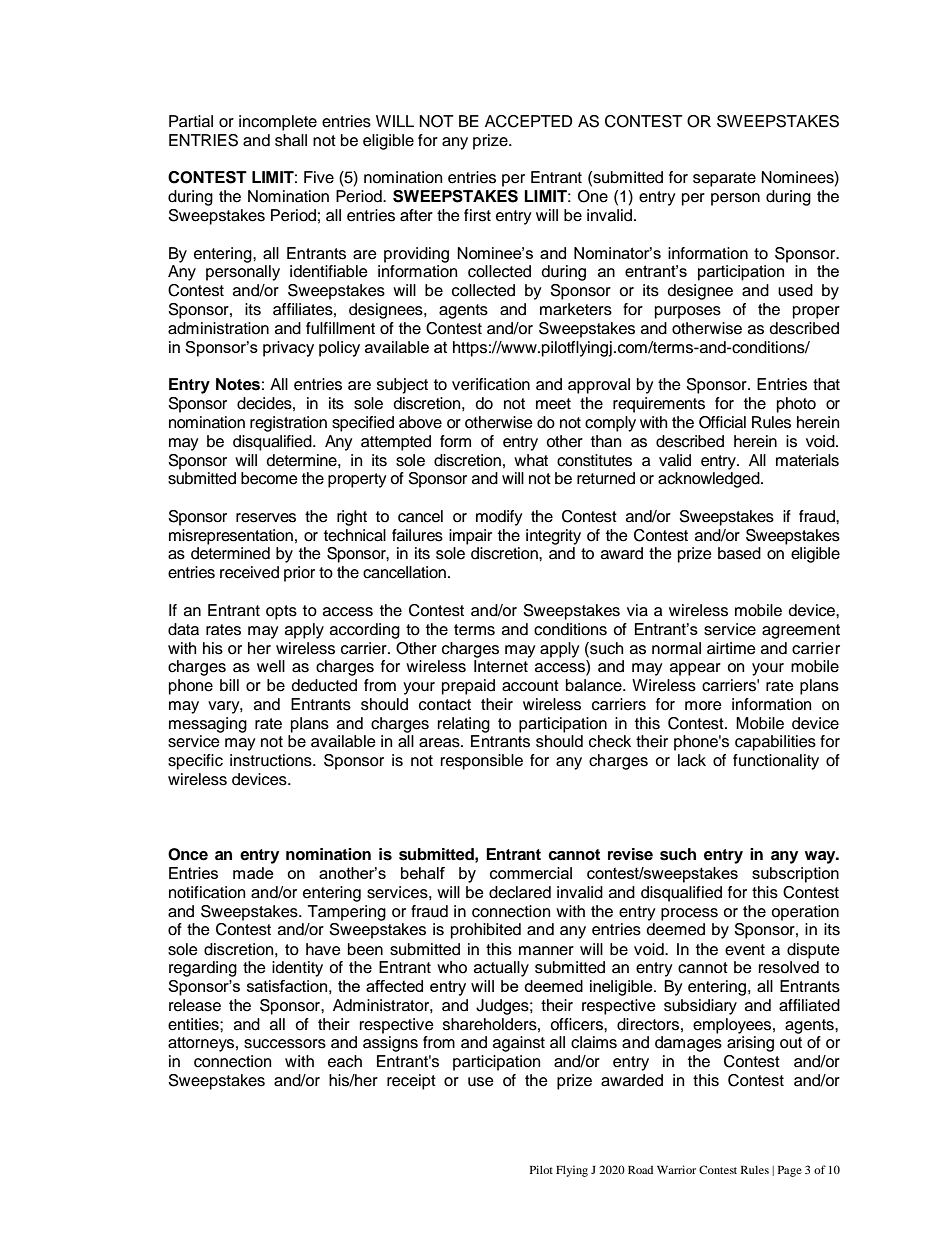  Describe the element at coordinates (795, 290) in the page. I see `used` at that location.
